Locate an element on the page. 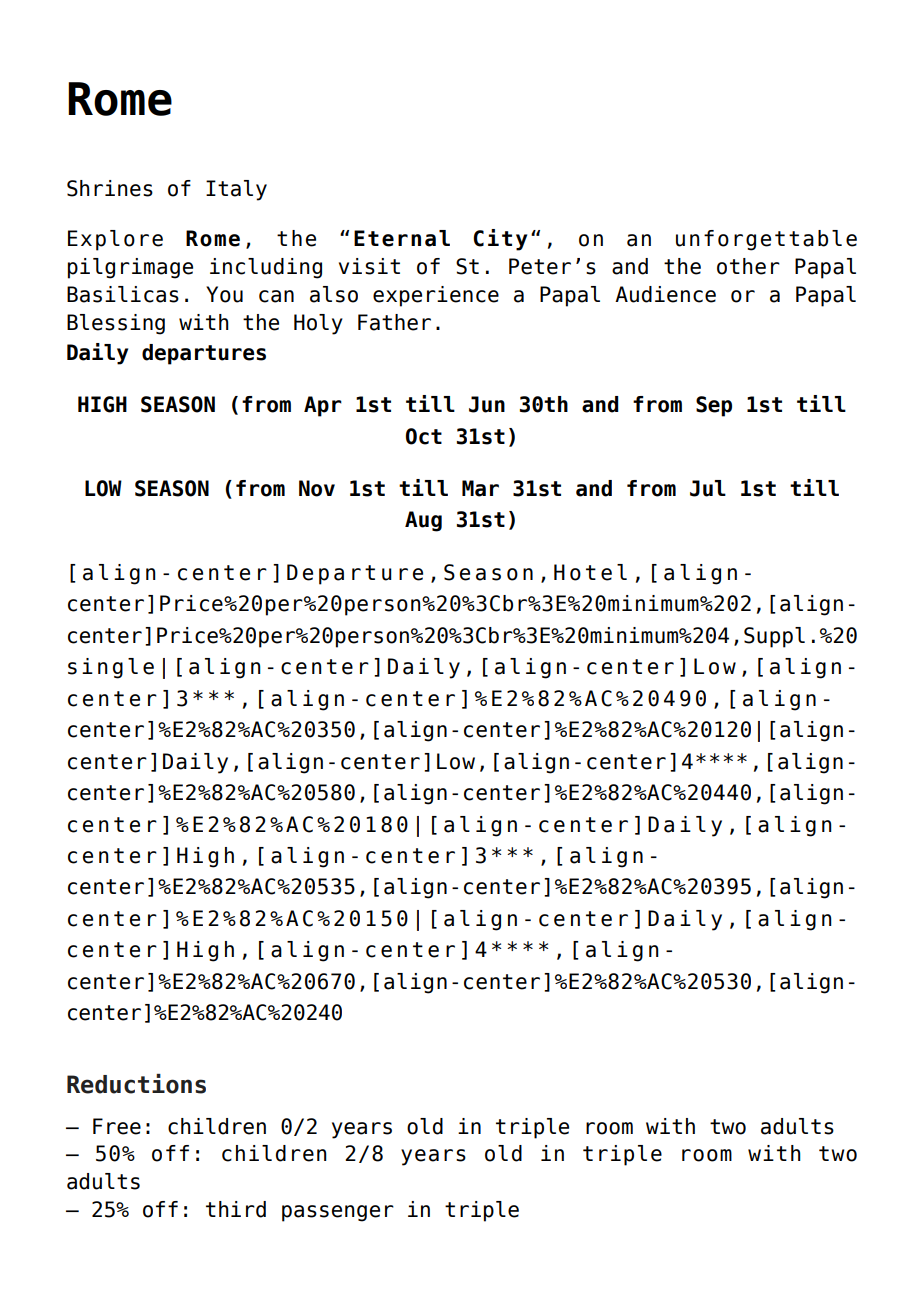  Jul is located at coordinates (708, 488).
